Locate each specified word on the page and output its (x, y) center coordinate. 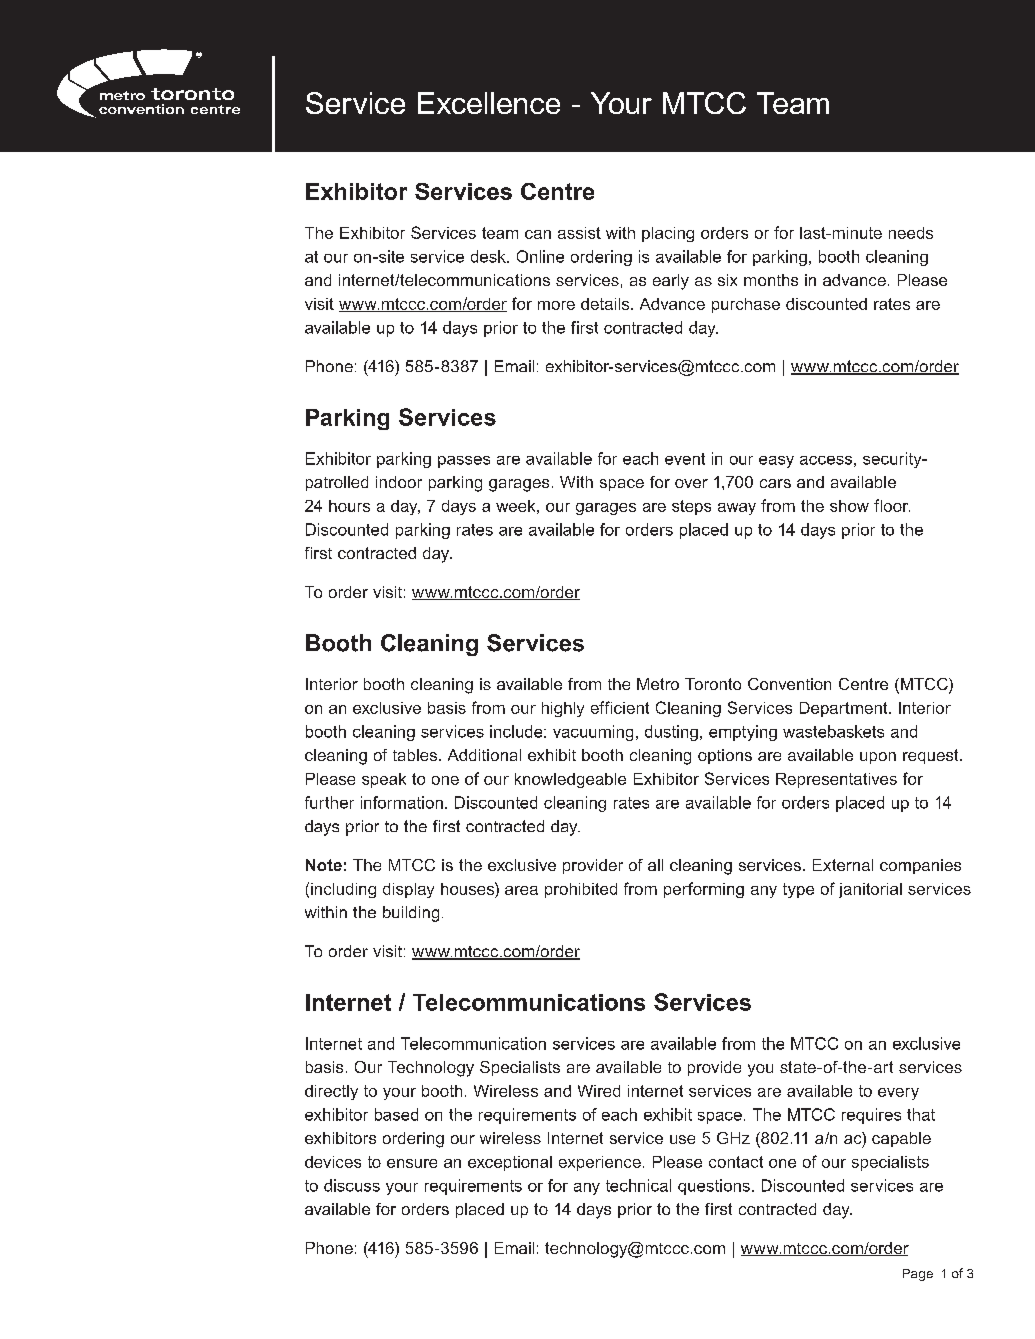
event (685, 459)
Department (845, 709)
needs (911, 233)
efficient (620, 707)
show (849, 506)
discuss (352, 1185)
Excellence (489, 103)
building (411, 914)
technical (638, 1185)
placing (668, 234)
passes (464, 462)
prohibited (581, 890)
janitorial (870, 890)
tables (416, 755)
